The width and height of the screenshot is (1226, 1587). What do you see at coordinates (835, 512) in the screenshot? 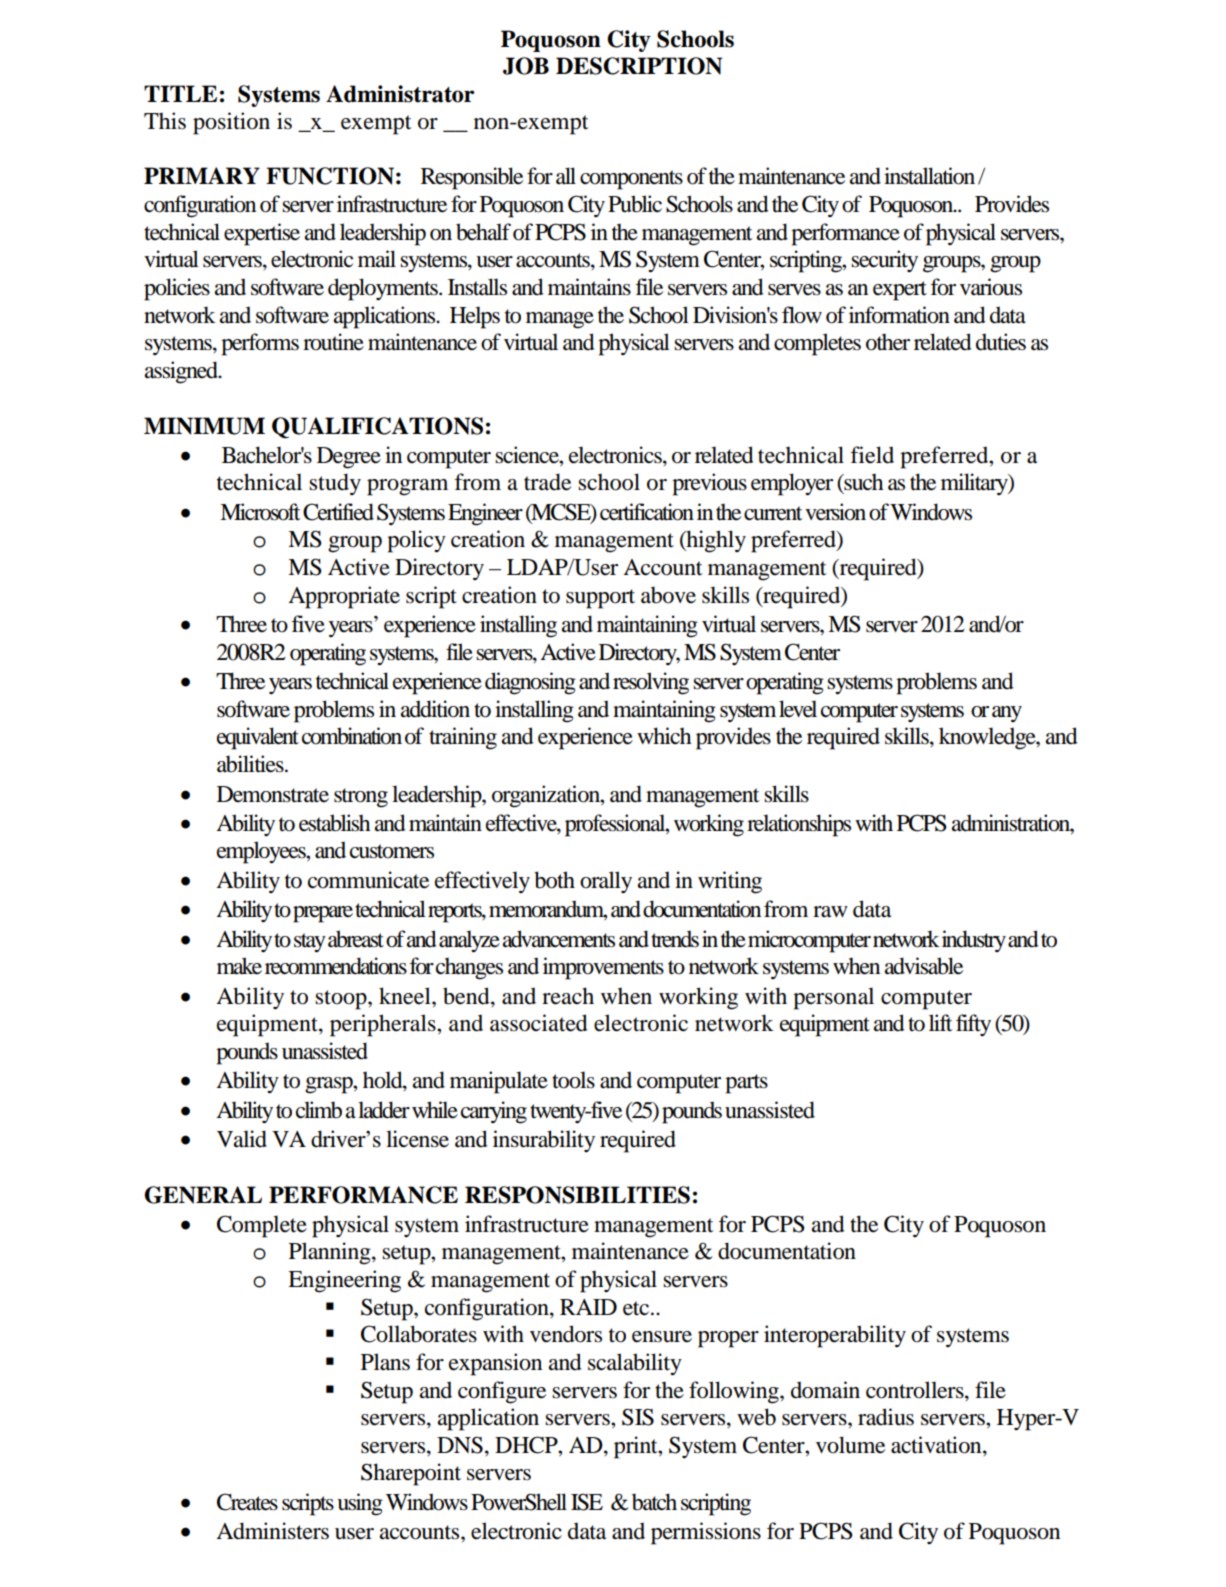
I see `version` at bounding box center [835, 512].
